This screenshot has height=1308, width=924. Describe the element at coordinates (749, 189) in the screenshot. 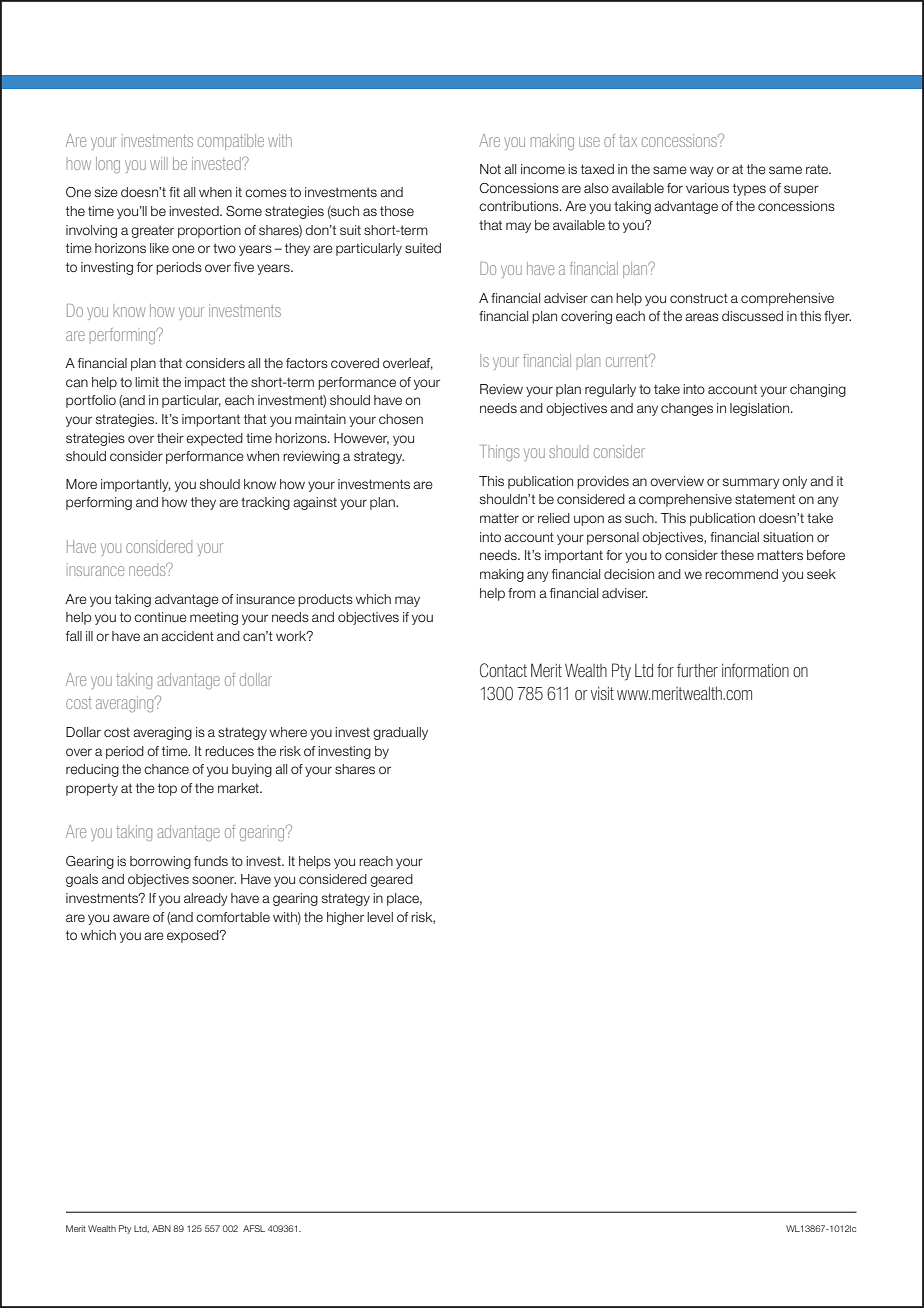

I see `types` at that location.
